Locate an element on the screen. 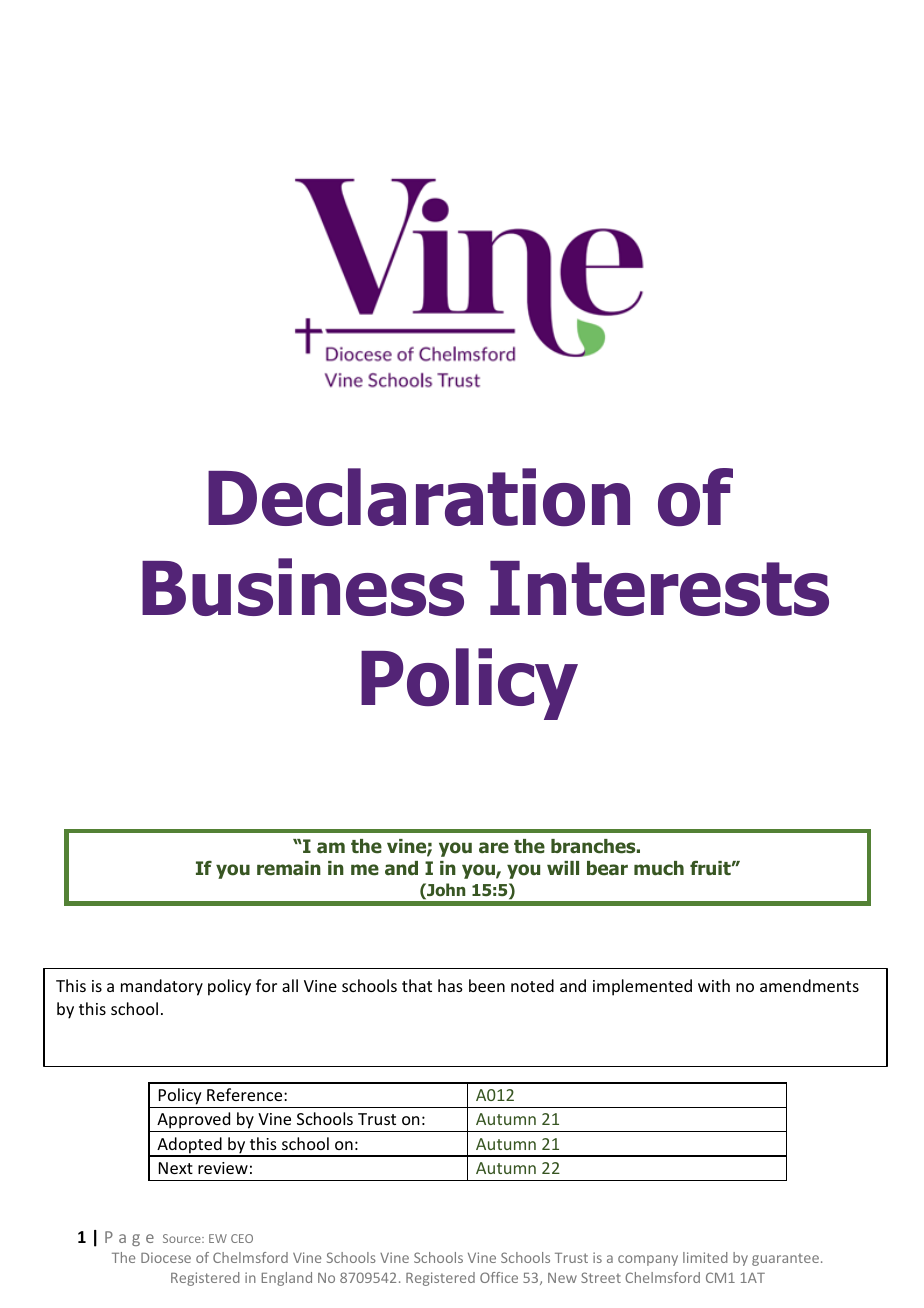 This screenshot has height=1308, width=924. remain is located at coordinates (289, 868).
